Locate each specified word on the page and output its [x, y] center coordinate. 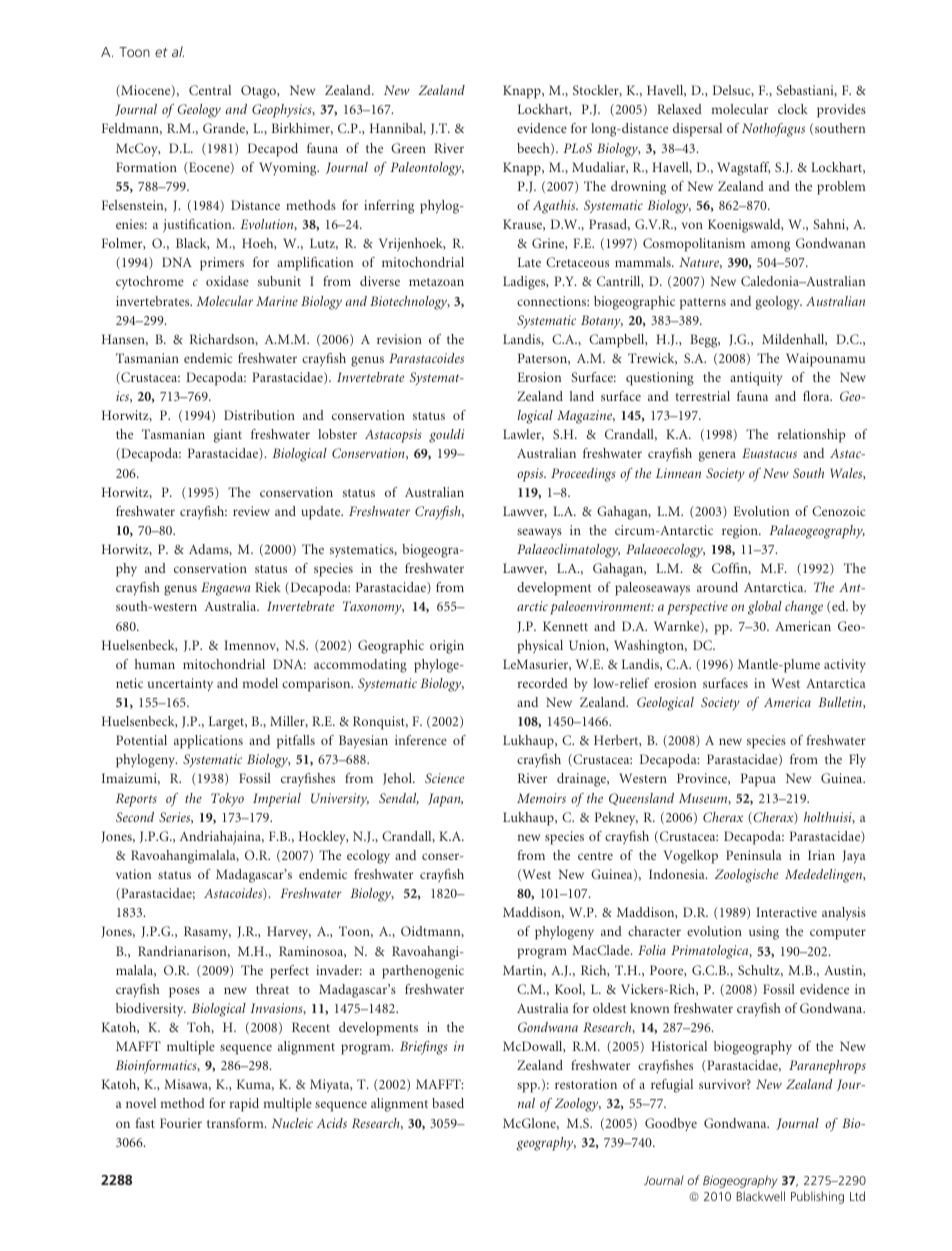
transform [236, 1123]
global [765, 608]
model [260, 683]
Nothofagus [773, 130]
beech [534, 149]
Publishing [817, 1197]
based [448, 1103]
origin [447, 647]
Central [210, 90]
